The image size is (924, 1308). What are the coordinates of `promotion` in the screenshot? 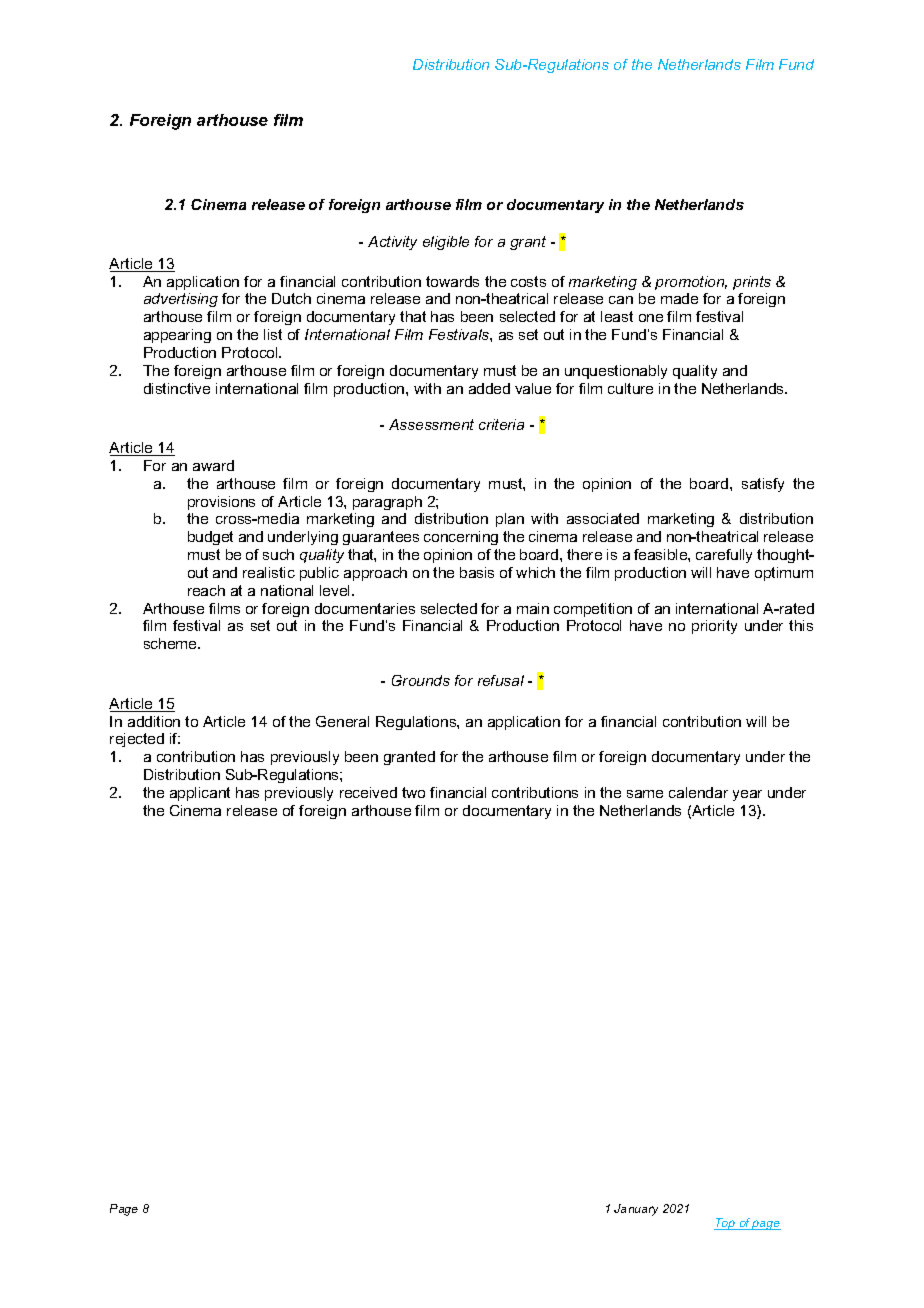 It's located at (691, 283).
